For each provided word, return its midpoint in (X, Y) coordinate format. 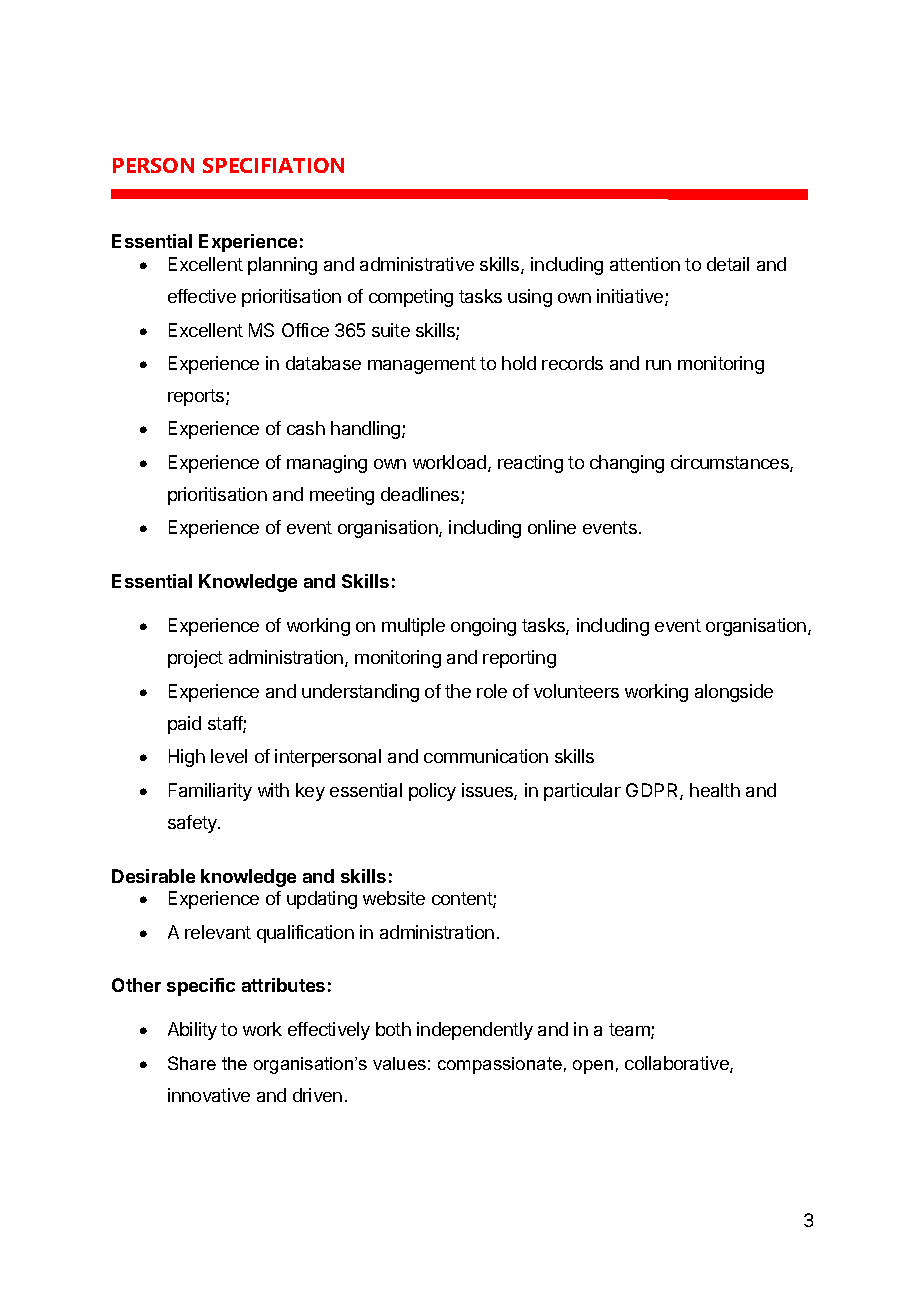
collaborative (678, 1064)
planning (282, 266)
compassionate (500, 1065)
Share (192, 1063)
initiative (631, 297)
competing (411, 298)
